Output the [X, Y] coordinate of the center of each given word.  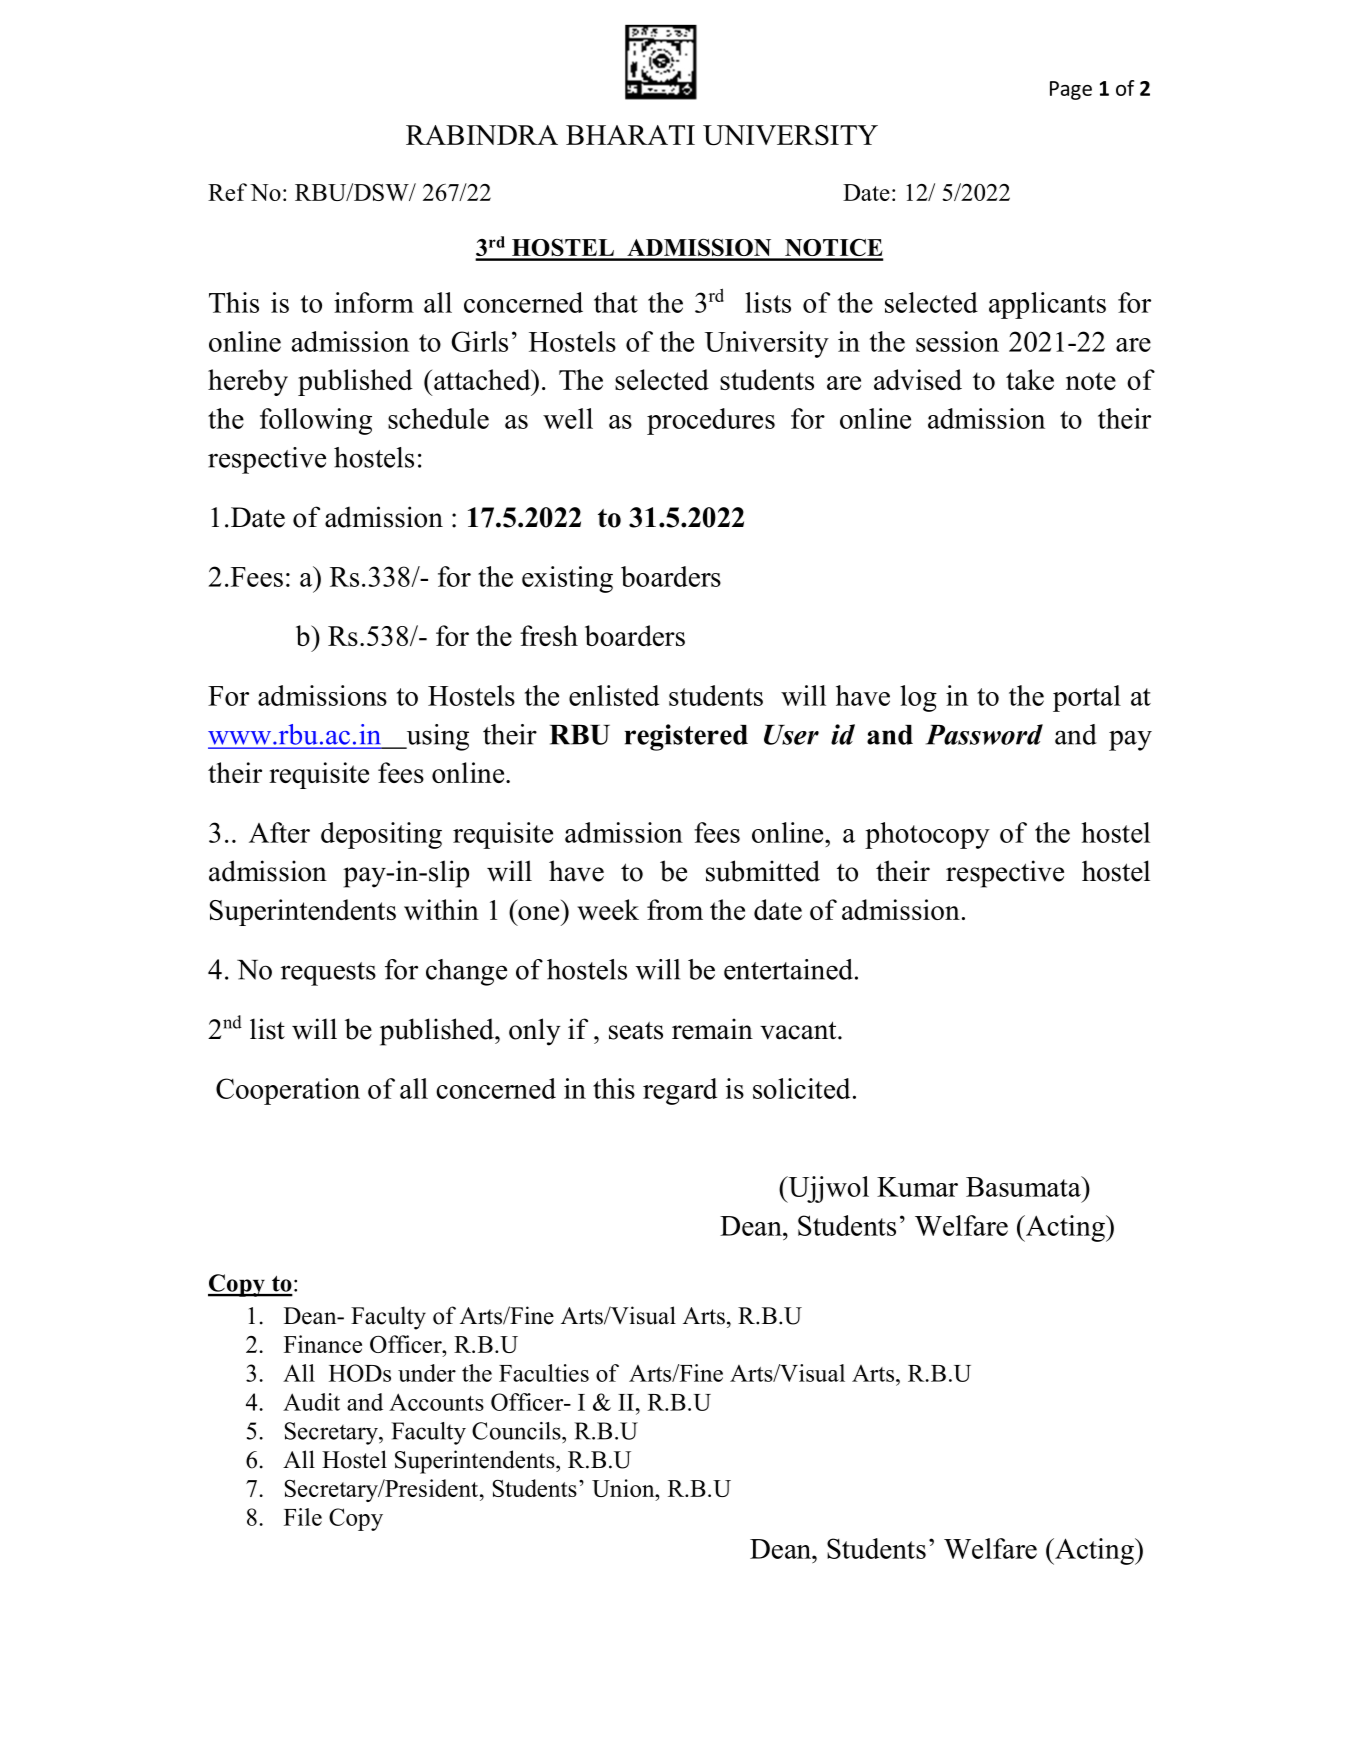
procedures [711, 421]
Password [984, 734]
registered [686, 737]
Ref [227, 192]
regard [680, 1091]
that [616, 302]
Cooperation [288, 1091]
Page [1071, 90]
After [279, 832]
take [1030, 379]
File [303, 1517]
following [316, 421]
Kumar [917, 1187]
